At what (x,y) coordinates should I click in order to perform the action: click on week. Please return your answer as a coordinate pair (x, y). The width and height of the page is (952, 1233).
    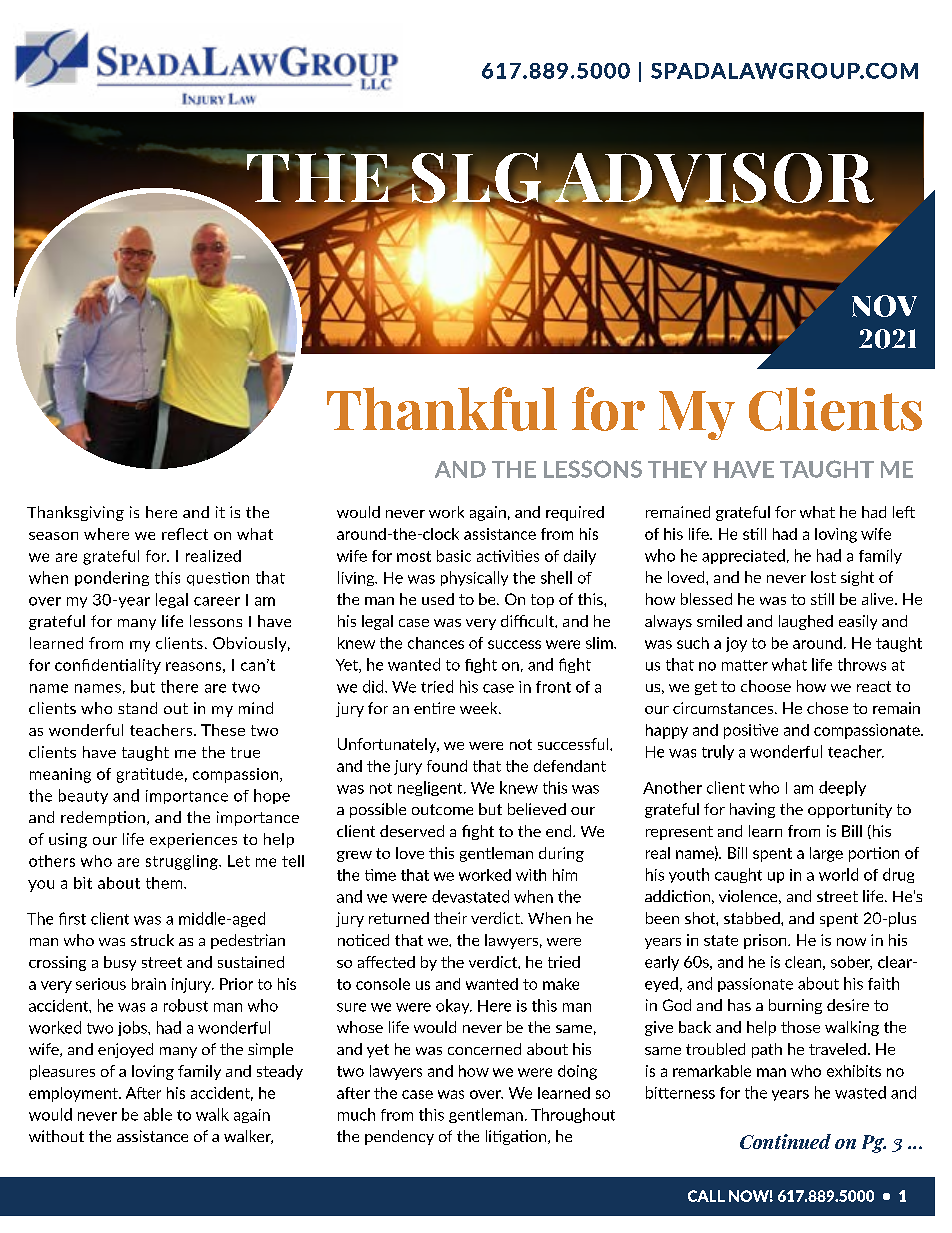
    Looking at the image, I should click on (480, 708).
